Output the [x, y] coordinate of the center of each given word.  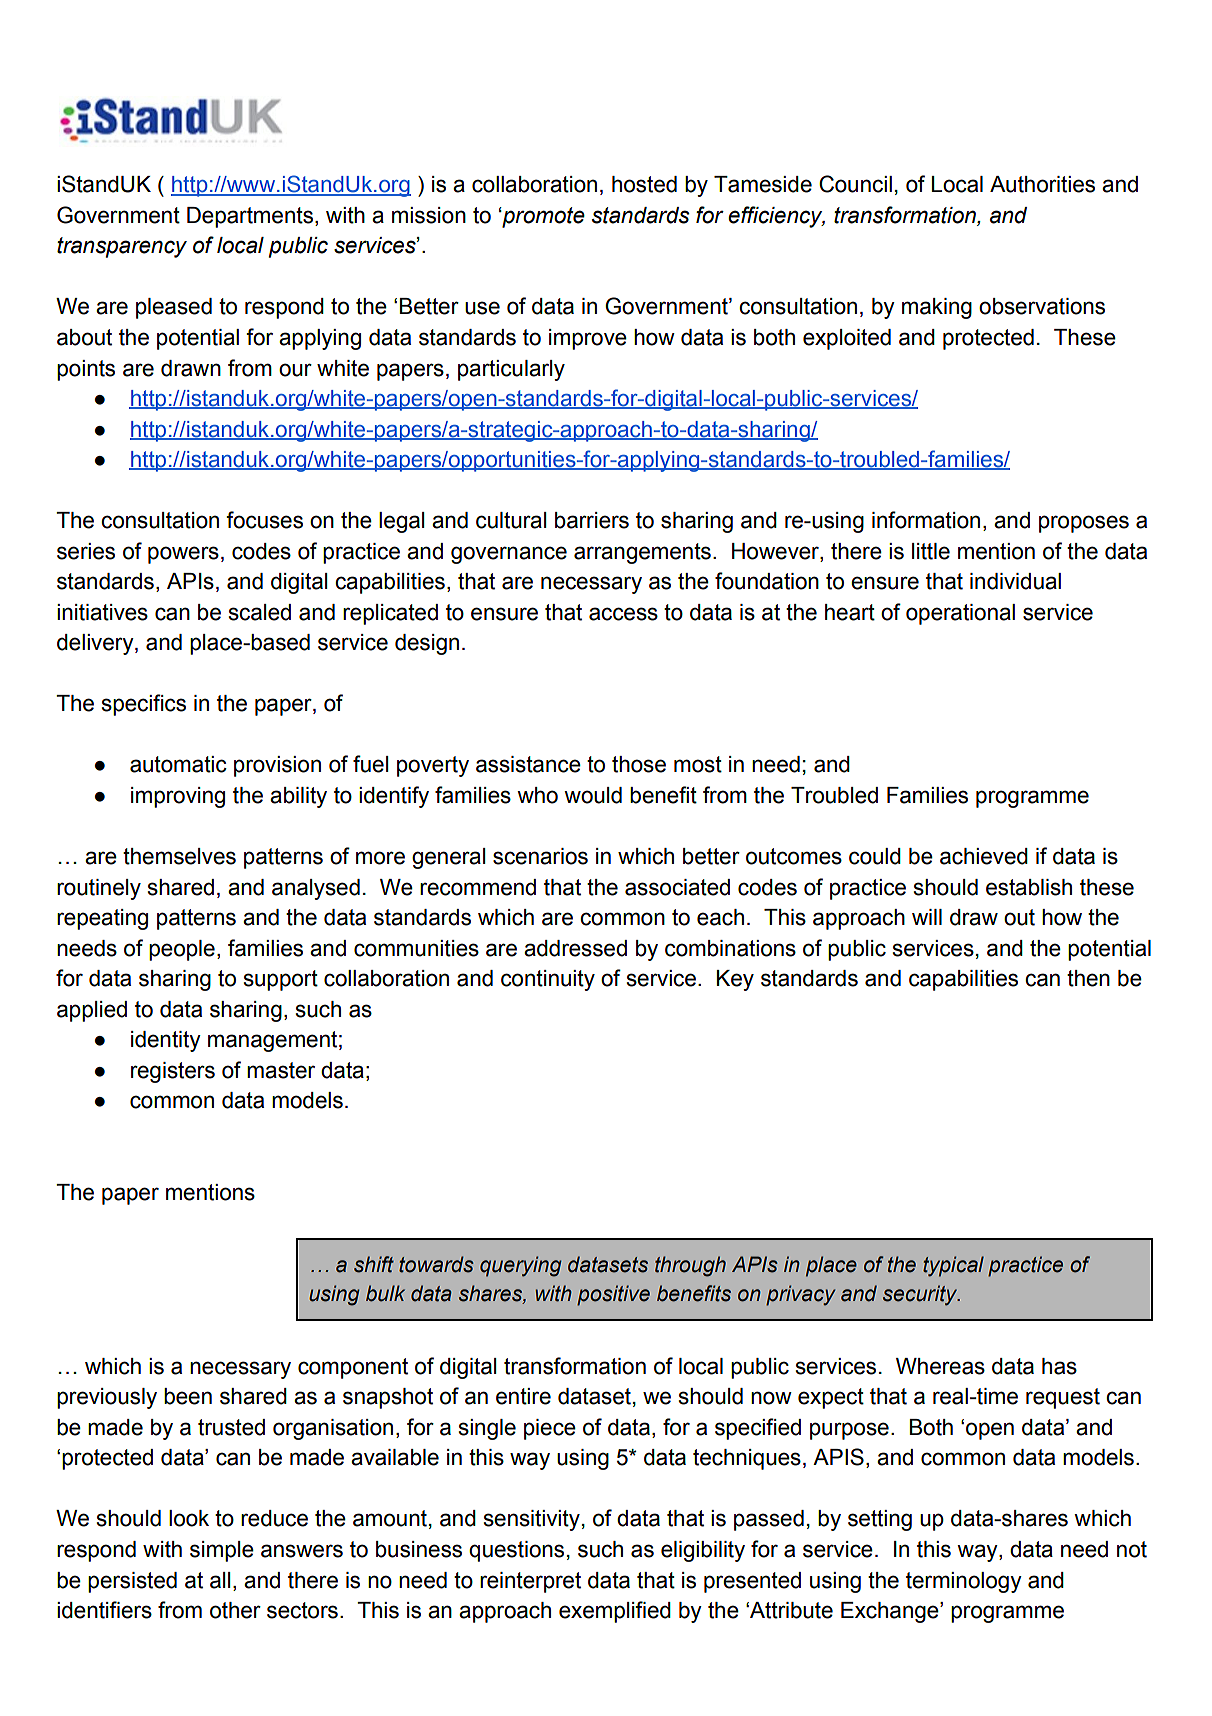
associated [677, 887]
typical [953, 1266]
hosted [644, 184]
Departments [250, 217]
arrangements [642, 553]
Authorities [1042, 184]
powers [183, 555]
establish [1029, 887]
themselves [179, 856]
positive [613, 1295]
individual [1015, 581]
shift [374, 1264]
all [220, 1580]
